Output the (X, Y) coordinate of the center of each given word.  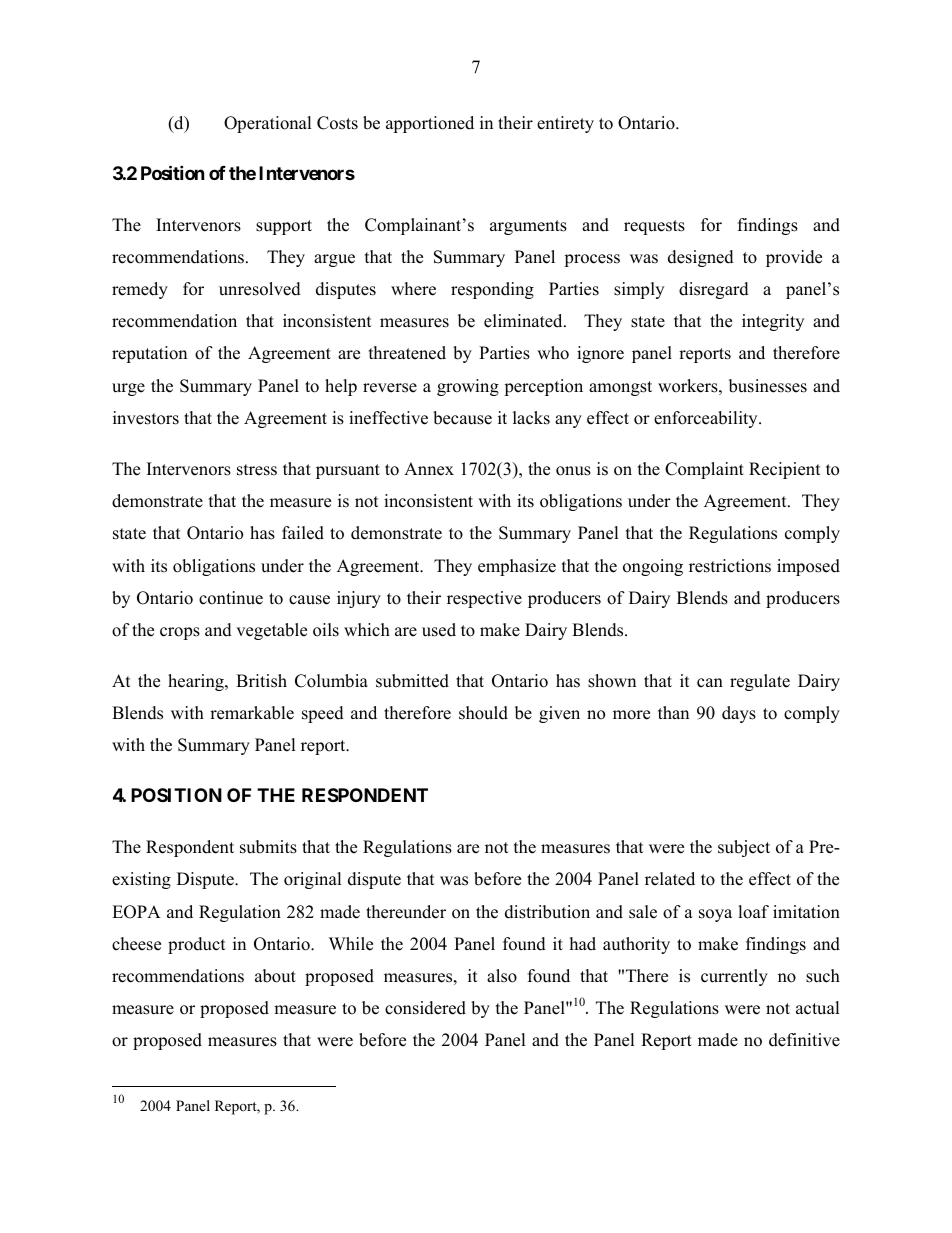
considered (425, 1008)
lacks (531, 418)
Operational (268, 124)
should (483, 713)
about (275, 976)
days (739, 714)
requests (654, 227)
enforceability (707, 419)
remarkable (252, 713)
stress (257, 470)
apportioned (430, 124)
